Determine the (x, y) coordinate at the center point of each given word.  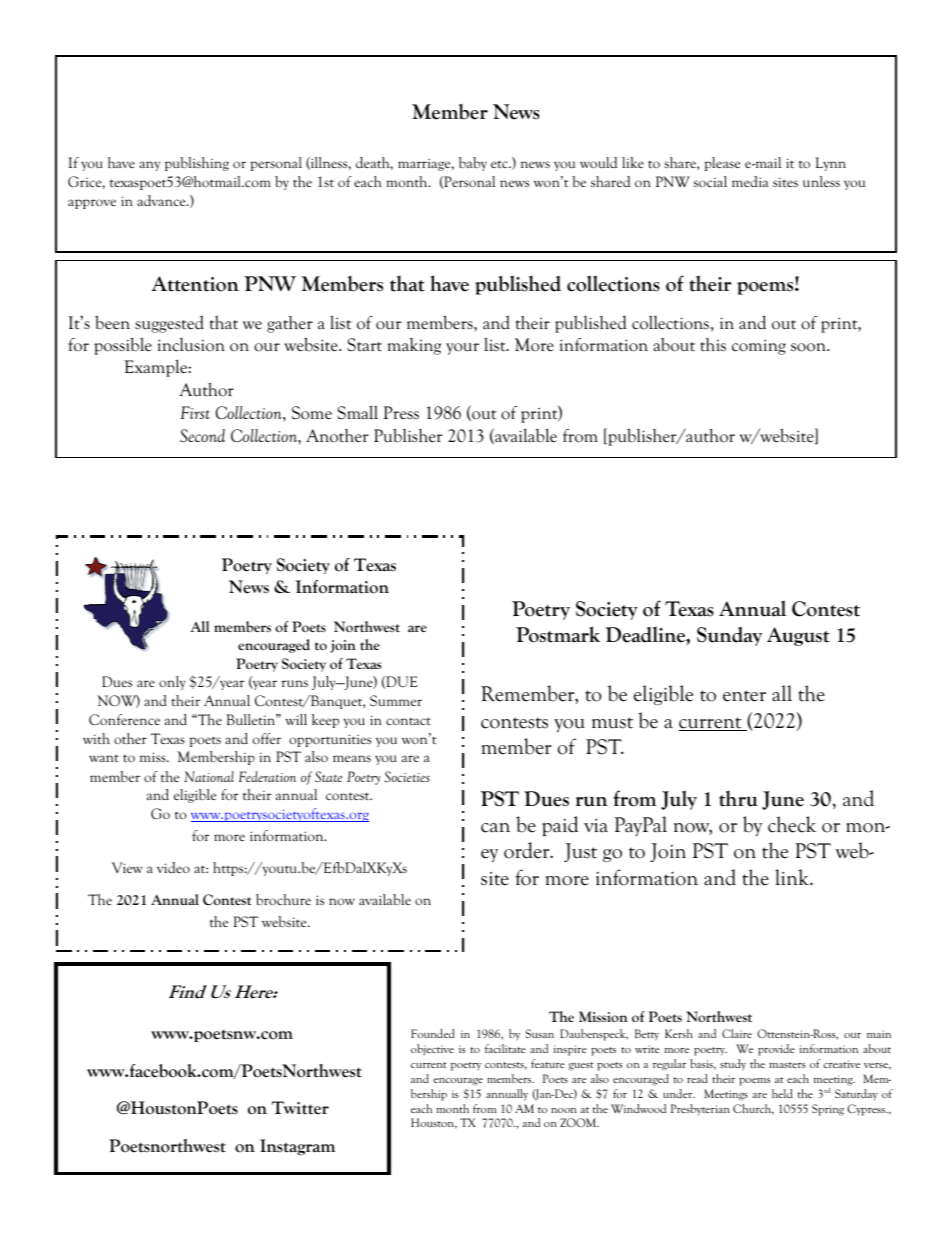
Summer (396, 700)
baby (473, 164)
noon (563, 1110)
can (495, 828)
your (462, 349)
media (750, 181)
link (793, 877)
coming (759, 347)
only (172, 683)
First (195, 412)
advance (162, 200)
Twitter (300, 1108)
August (798, 636)
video (173, 867)
